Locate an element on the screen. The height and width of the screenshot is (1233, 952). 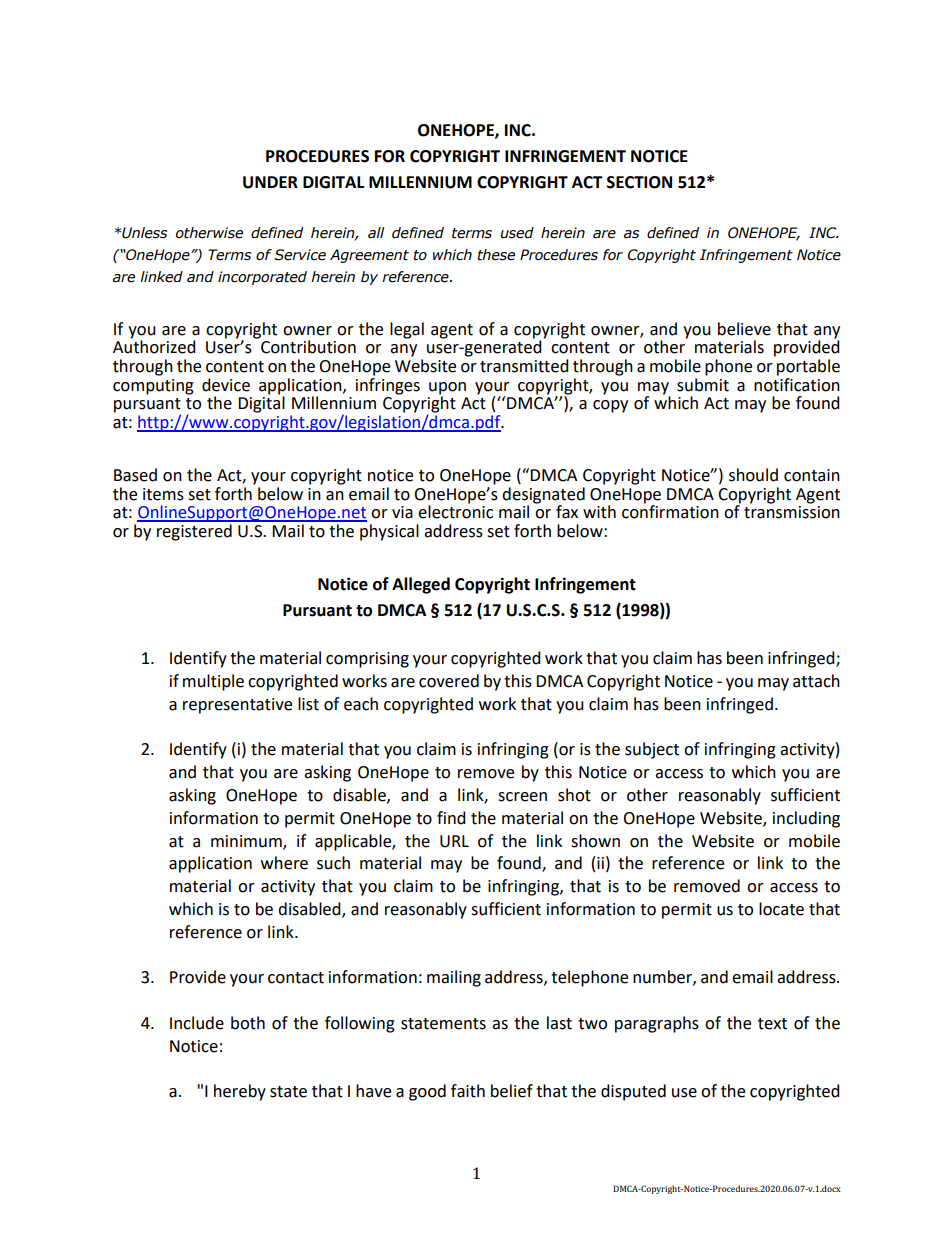
should is located at coordinates (753, 475).
